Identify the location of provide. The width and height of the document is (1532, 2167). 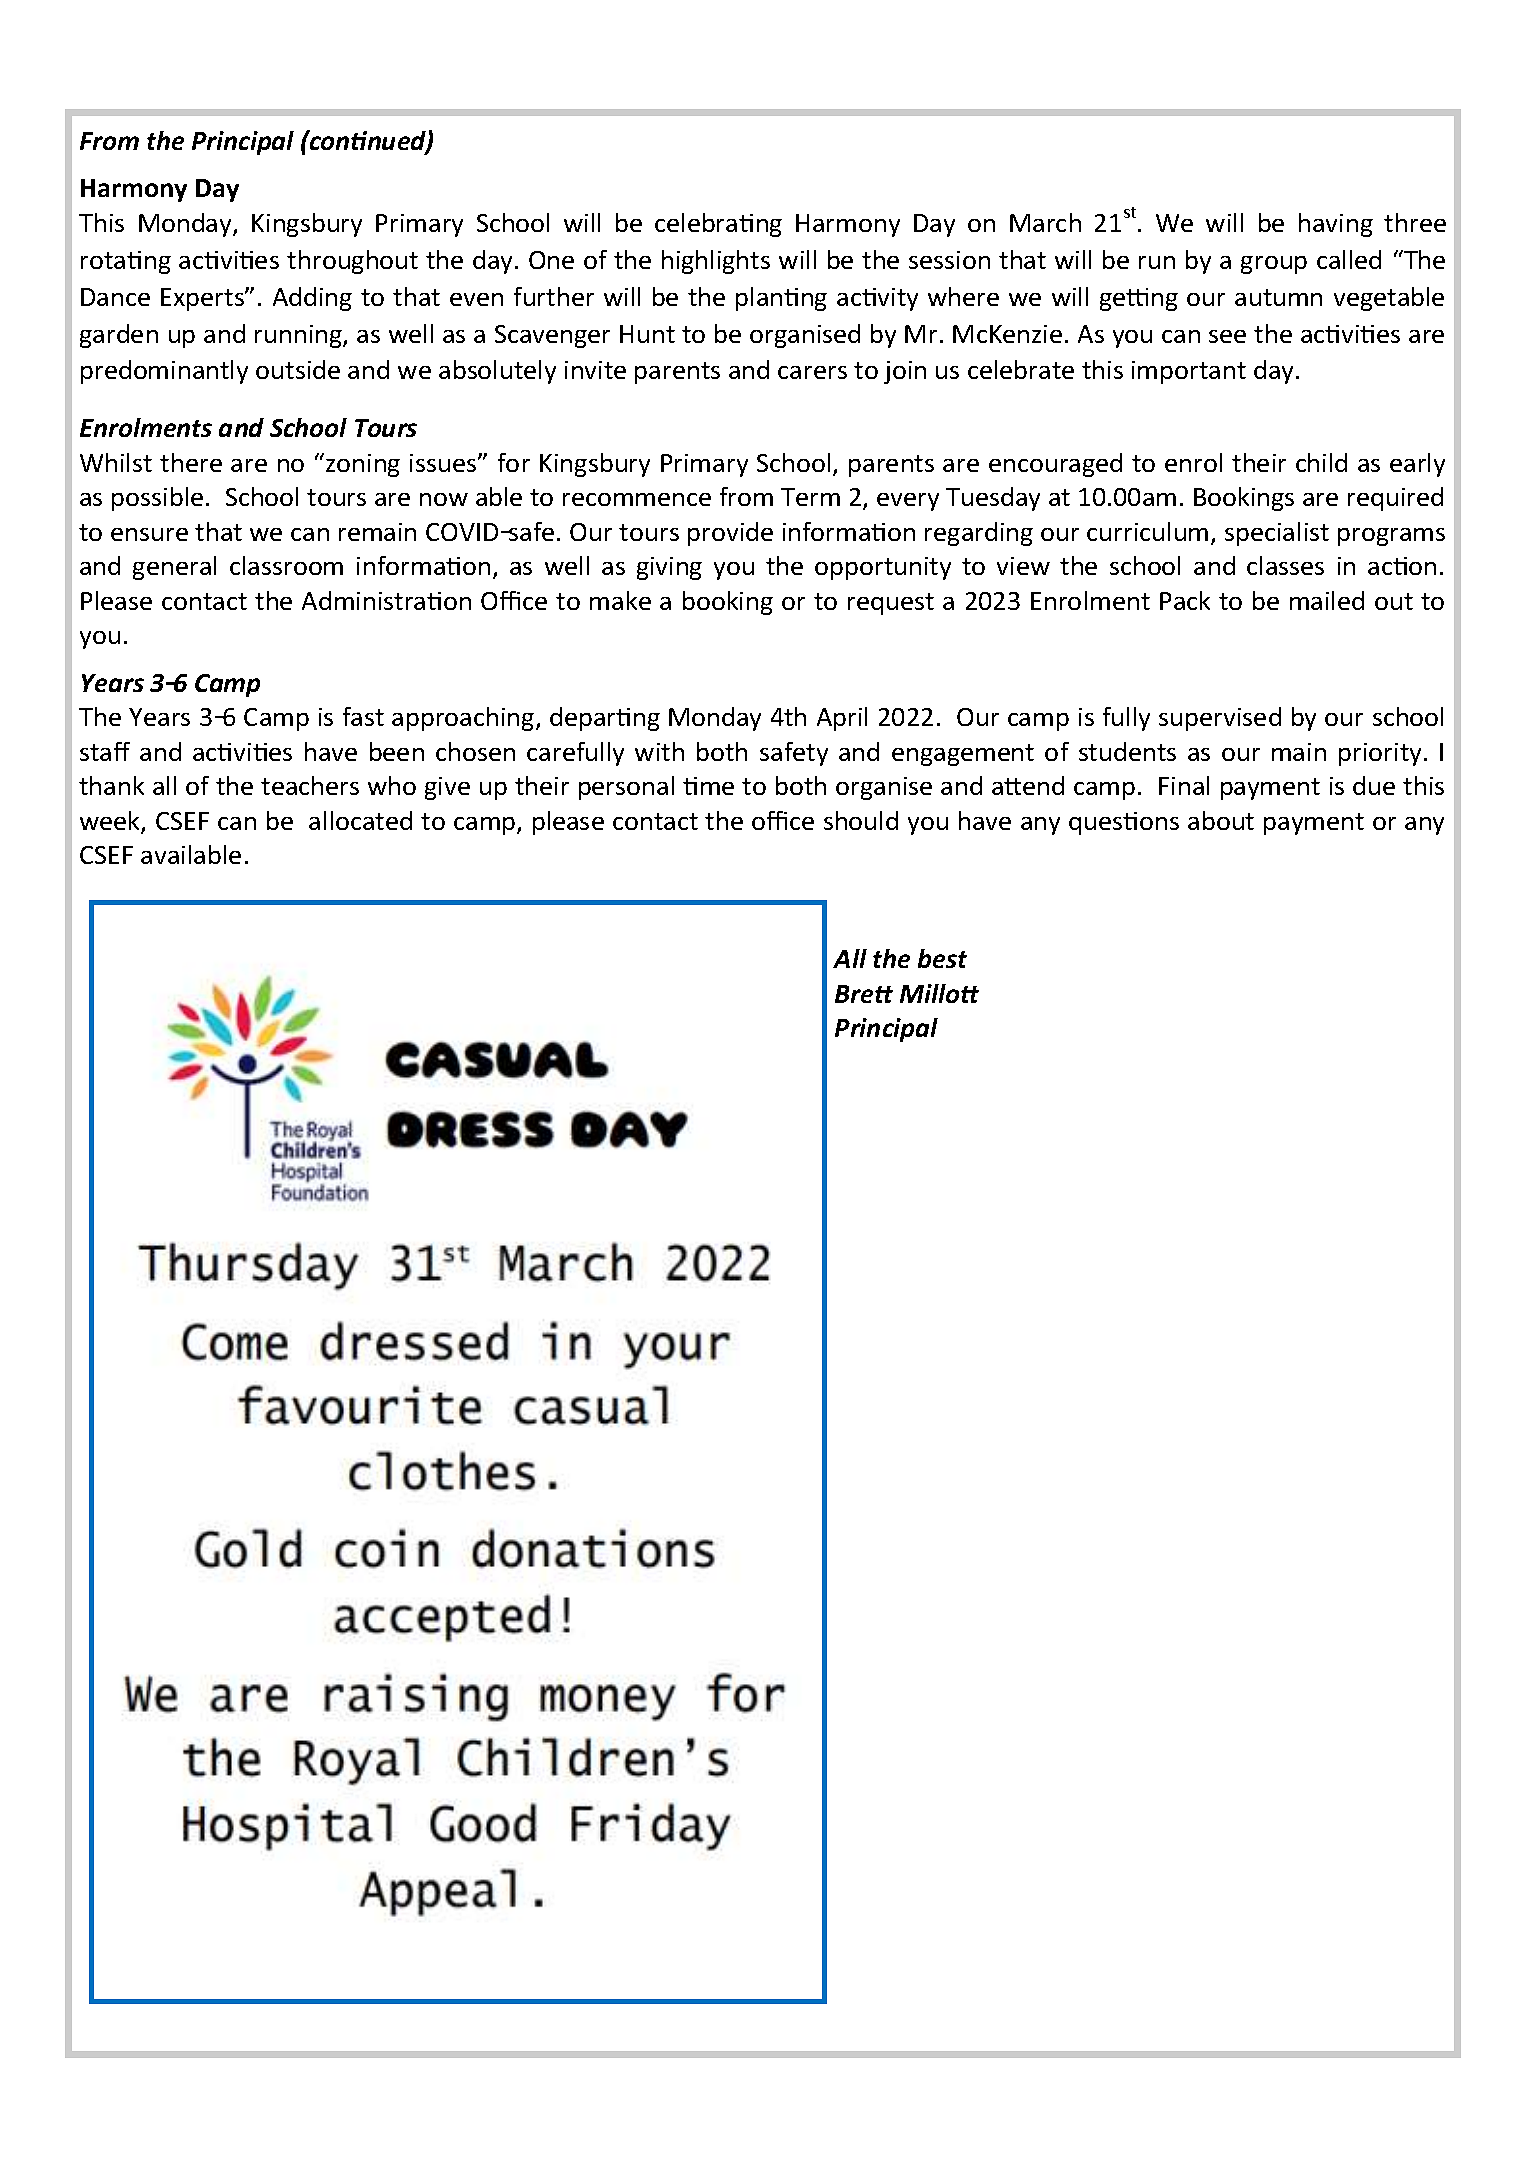
(730, 534).
